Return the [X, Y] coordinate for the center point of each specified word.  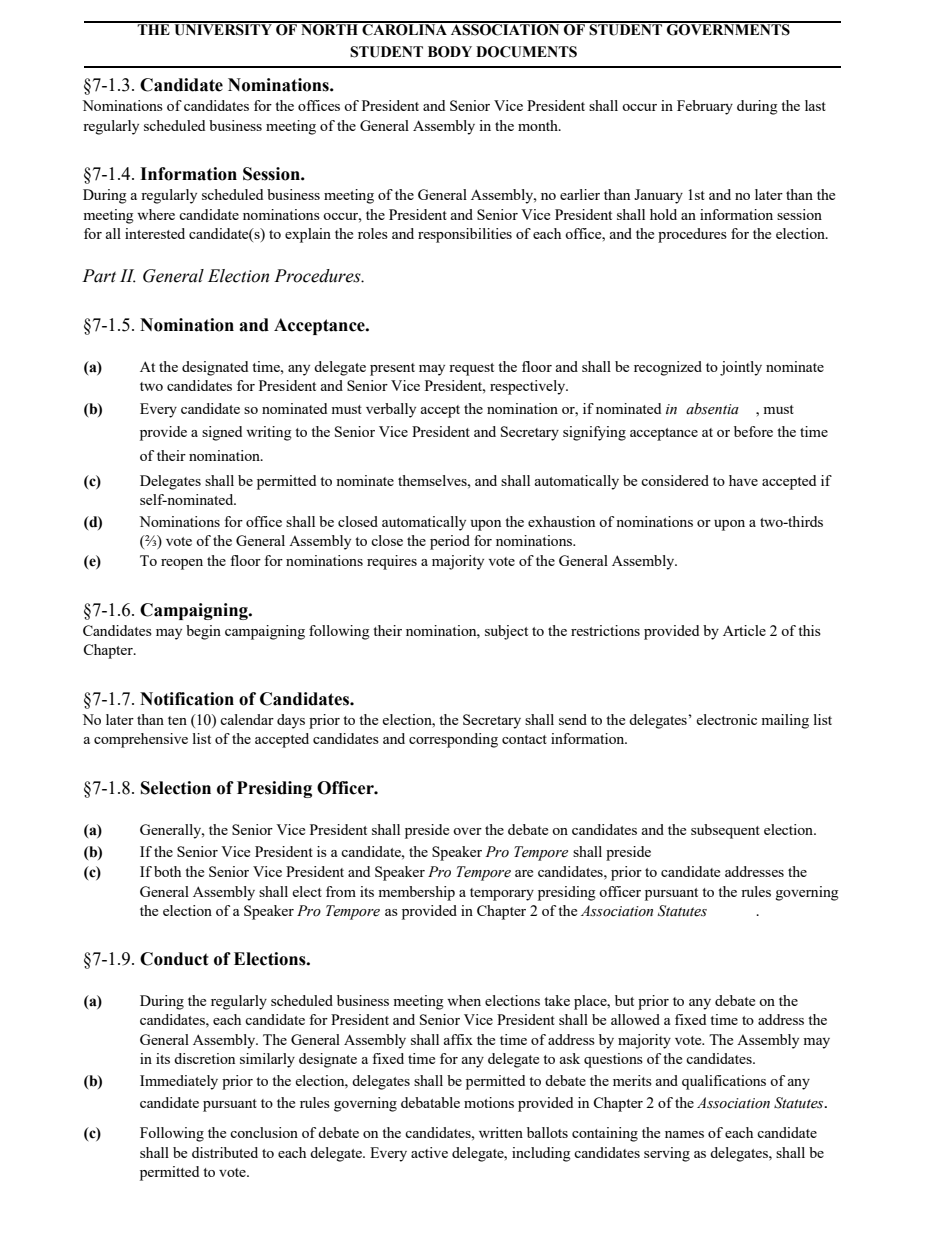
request [471, 369]
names [684, 1134]
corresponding [453, 740]
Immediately [179, 1082]
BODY [450, 52]
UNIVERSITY [223, 29]
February [705, 107]
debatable [430, 1102]
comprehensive [141, 740]
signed [222, 433]
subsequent [725, 831]
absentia [712, 409]
